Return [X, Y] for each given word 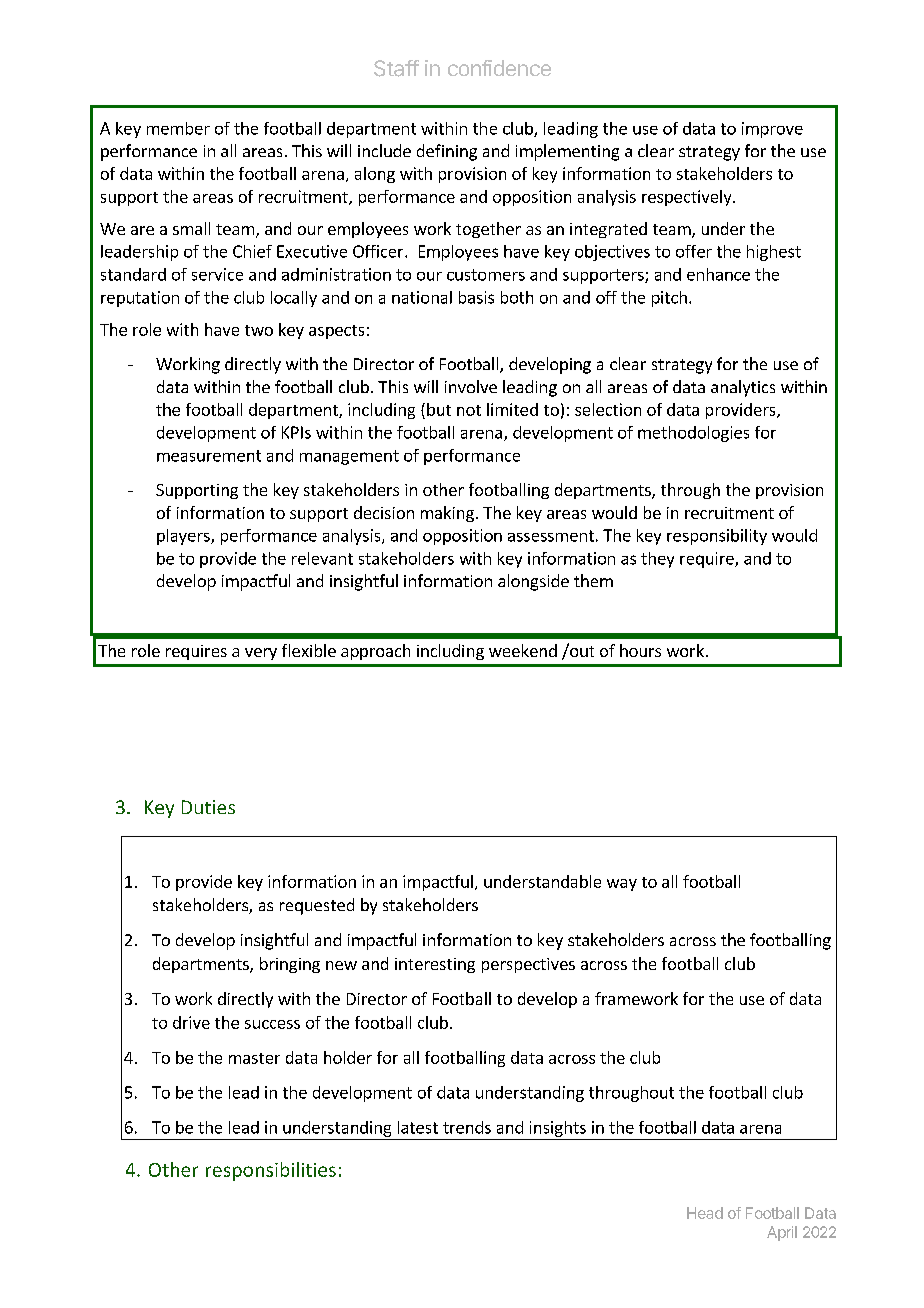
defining [447, 152]
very [261, 654]
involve [471, 386]
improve [772, 130]
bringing [290, 965]
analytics [743, 388]
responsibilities [271, 1171]
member [178, 128]
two [259, 330]
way [622, 885]
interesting [435, 965]
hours [640, 650]
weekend [523, 650]
